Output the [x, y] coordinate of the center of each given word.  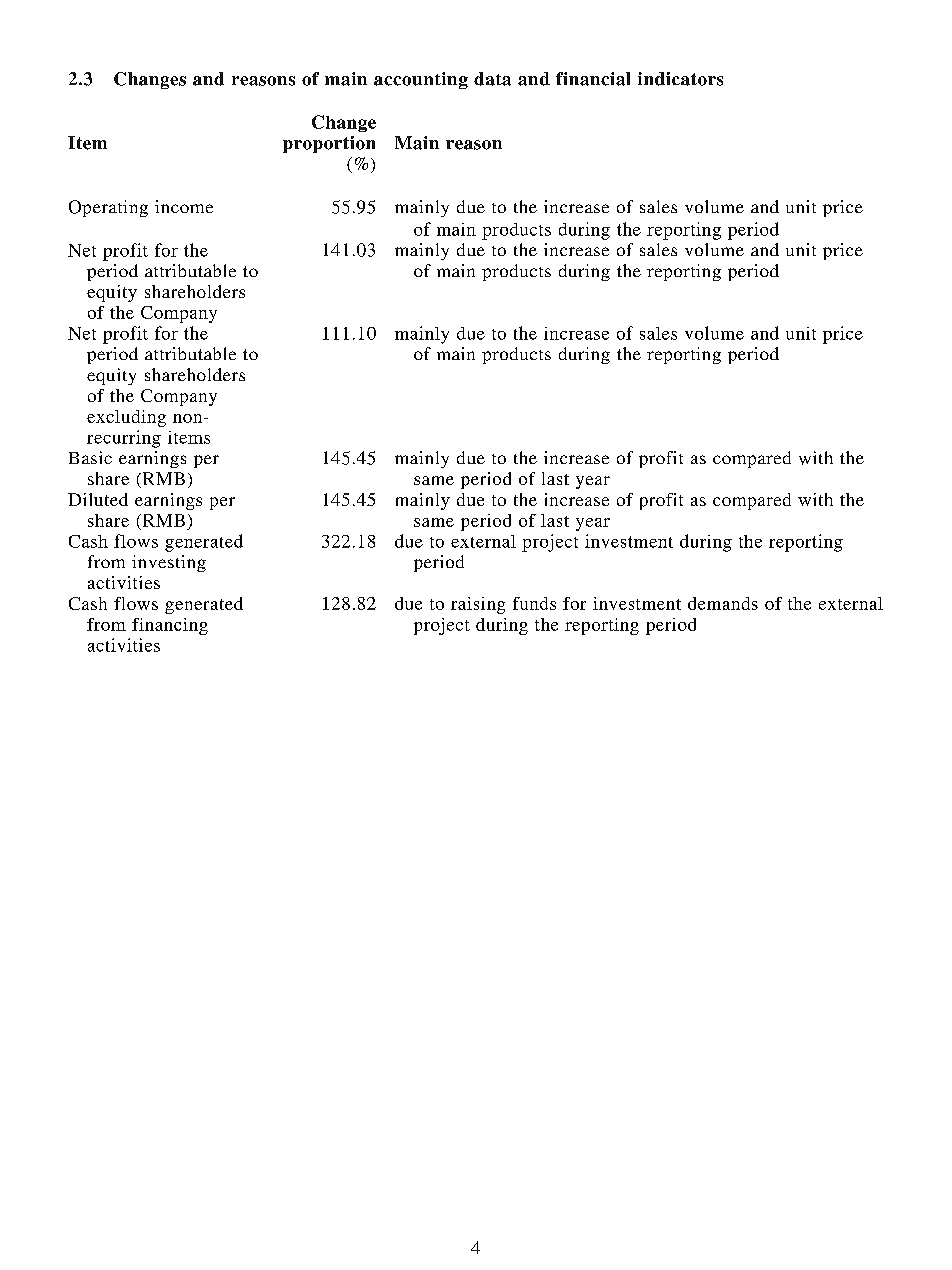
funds [534, 603]
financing [170, 626]
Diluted [98, 499]
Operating [108, 208]
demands [723, 603]
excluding [126, 418]
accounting [421, 80]
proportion [329, 144]
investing [169, 563]
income [184, 206]
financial [593, 79]
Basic [90, 457]
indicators [680, 79]
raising [478, 605]
